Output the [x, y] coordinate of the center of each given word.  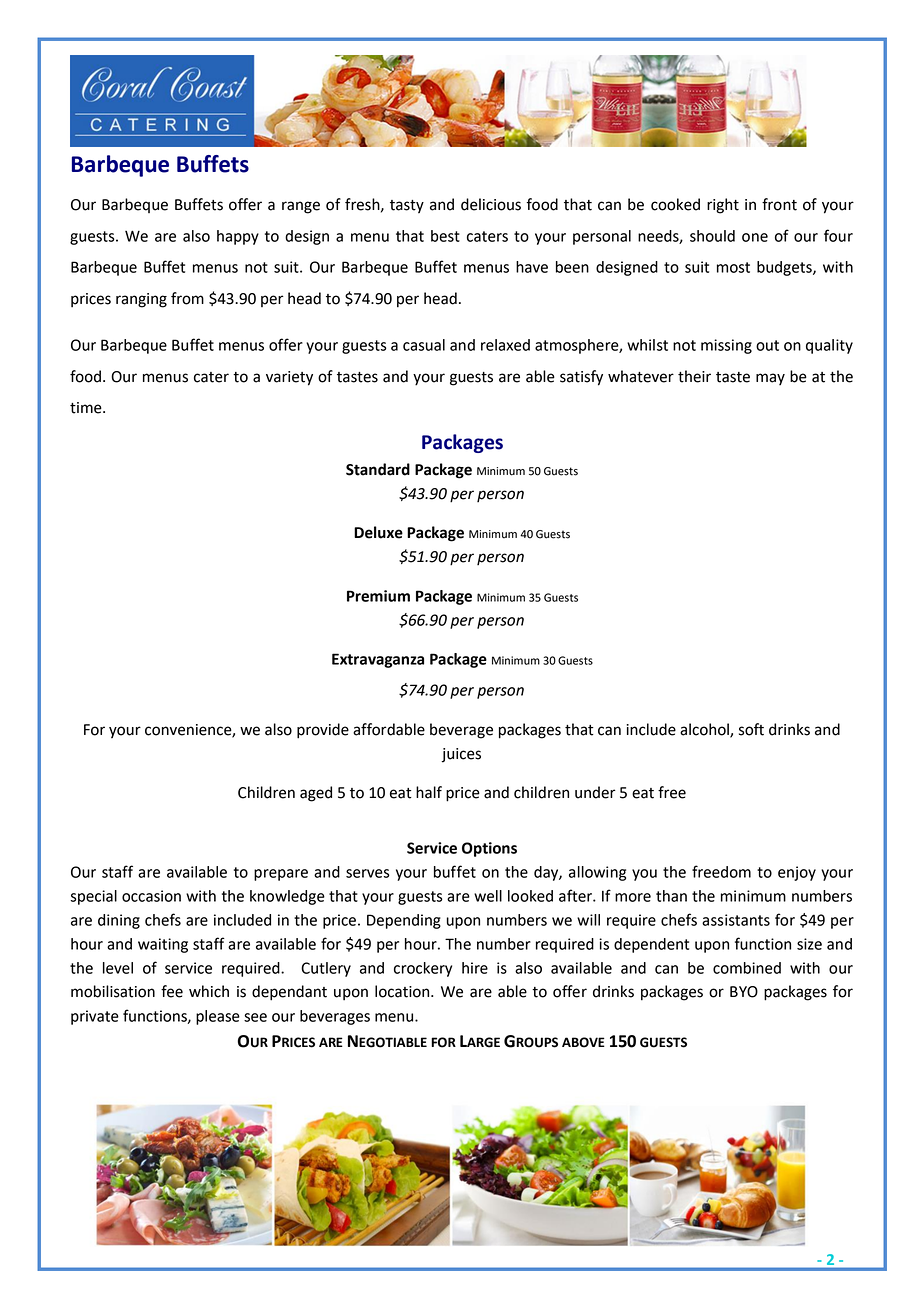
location [403, 991]
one [755, 237]
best [445, 236]
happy [238, 237]
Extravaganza [378, 660]
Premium [378, 596]
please [218, 1017]
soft [751, 729]
